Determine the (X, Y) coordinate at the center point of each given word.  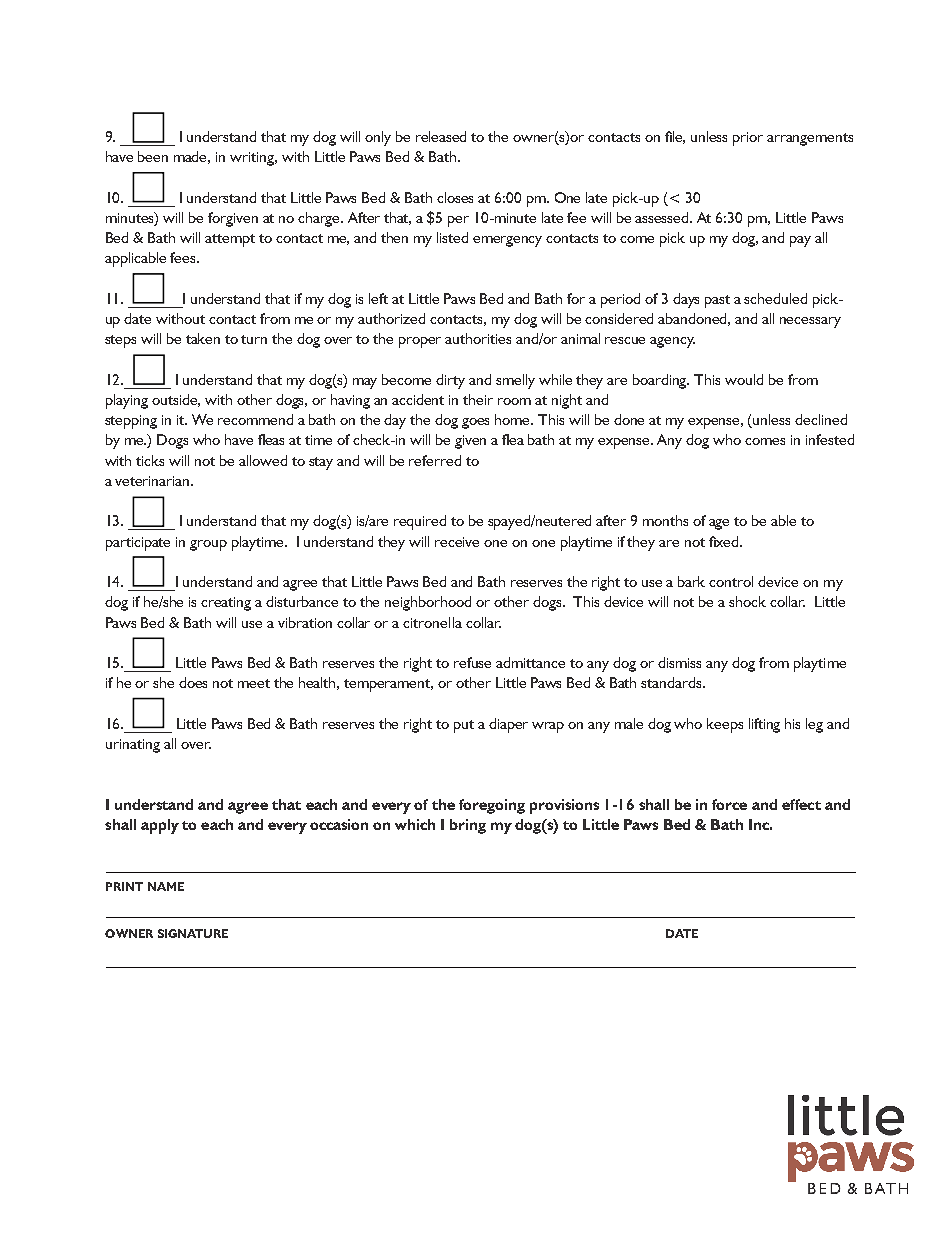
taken (203, 338)
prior (748, 139)
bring (468, 826)
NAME (166, 886)
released (441, 136)
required (420, 522)
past (717, 301)
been (153, 156)
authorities (478, 338)
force (729, 804)
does (193, 682)
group (208, 545)
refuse (472, 662)
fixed (725, 541)
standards (672, 682)
